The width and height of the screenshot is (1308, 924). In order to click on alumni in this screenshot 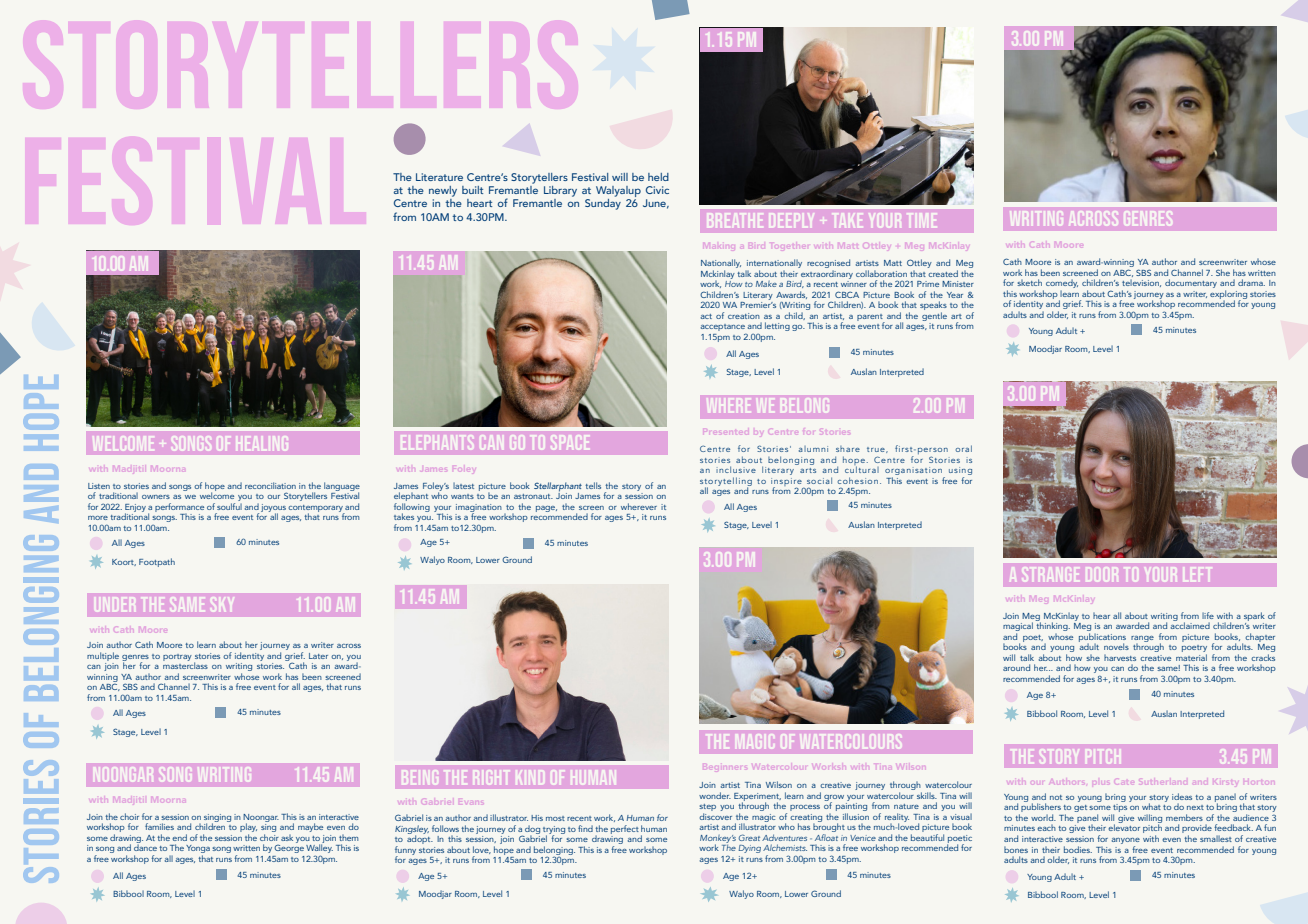, I will do `click(813, 449)`.
